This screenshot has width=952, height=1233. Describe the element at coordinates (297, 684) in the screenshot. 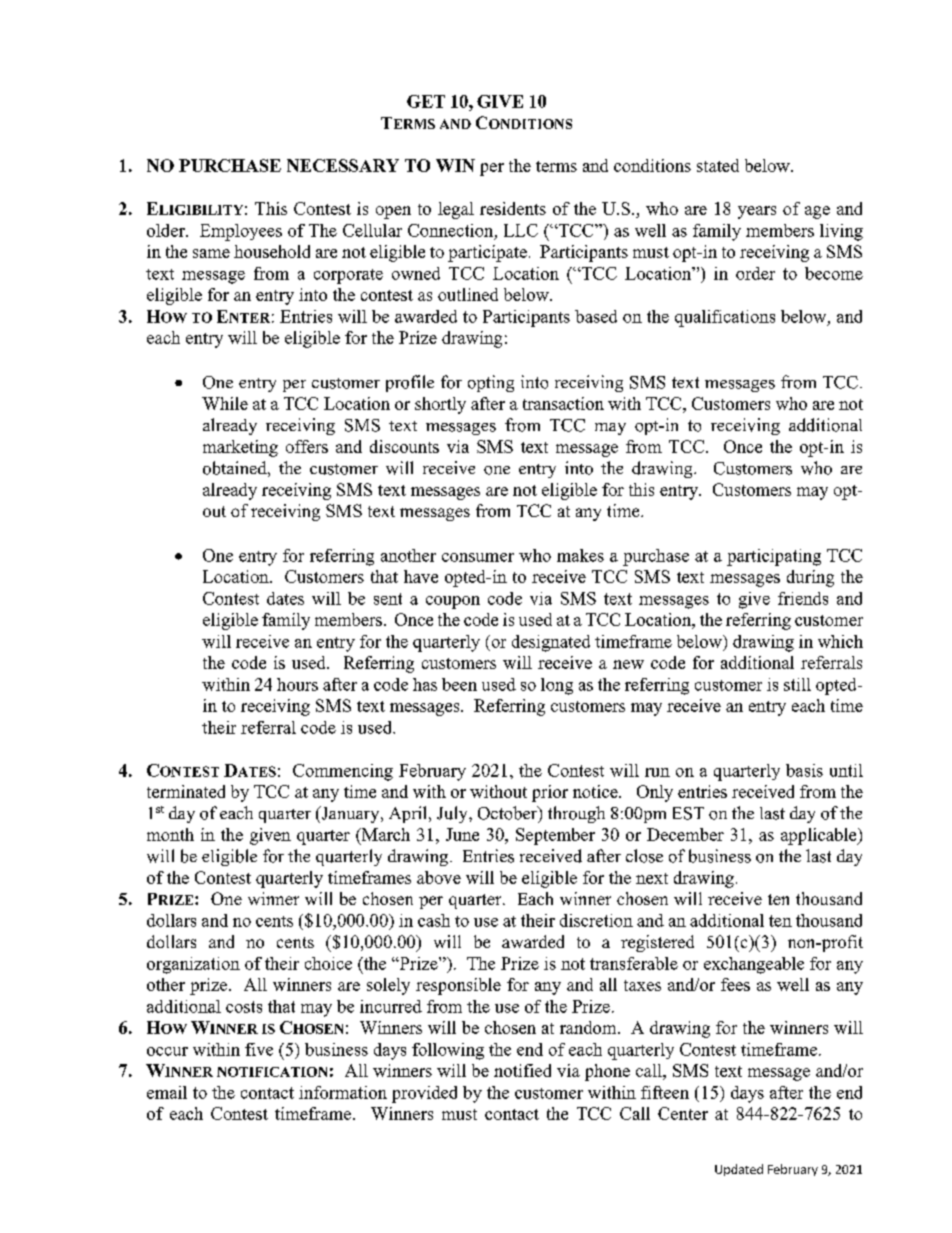

I see `hours` at that location.
